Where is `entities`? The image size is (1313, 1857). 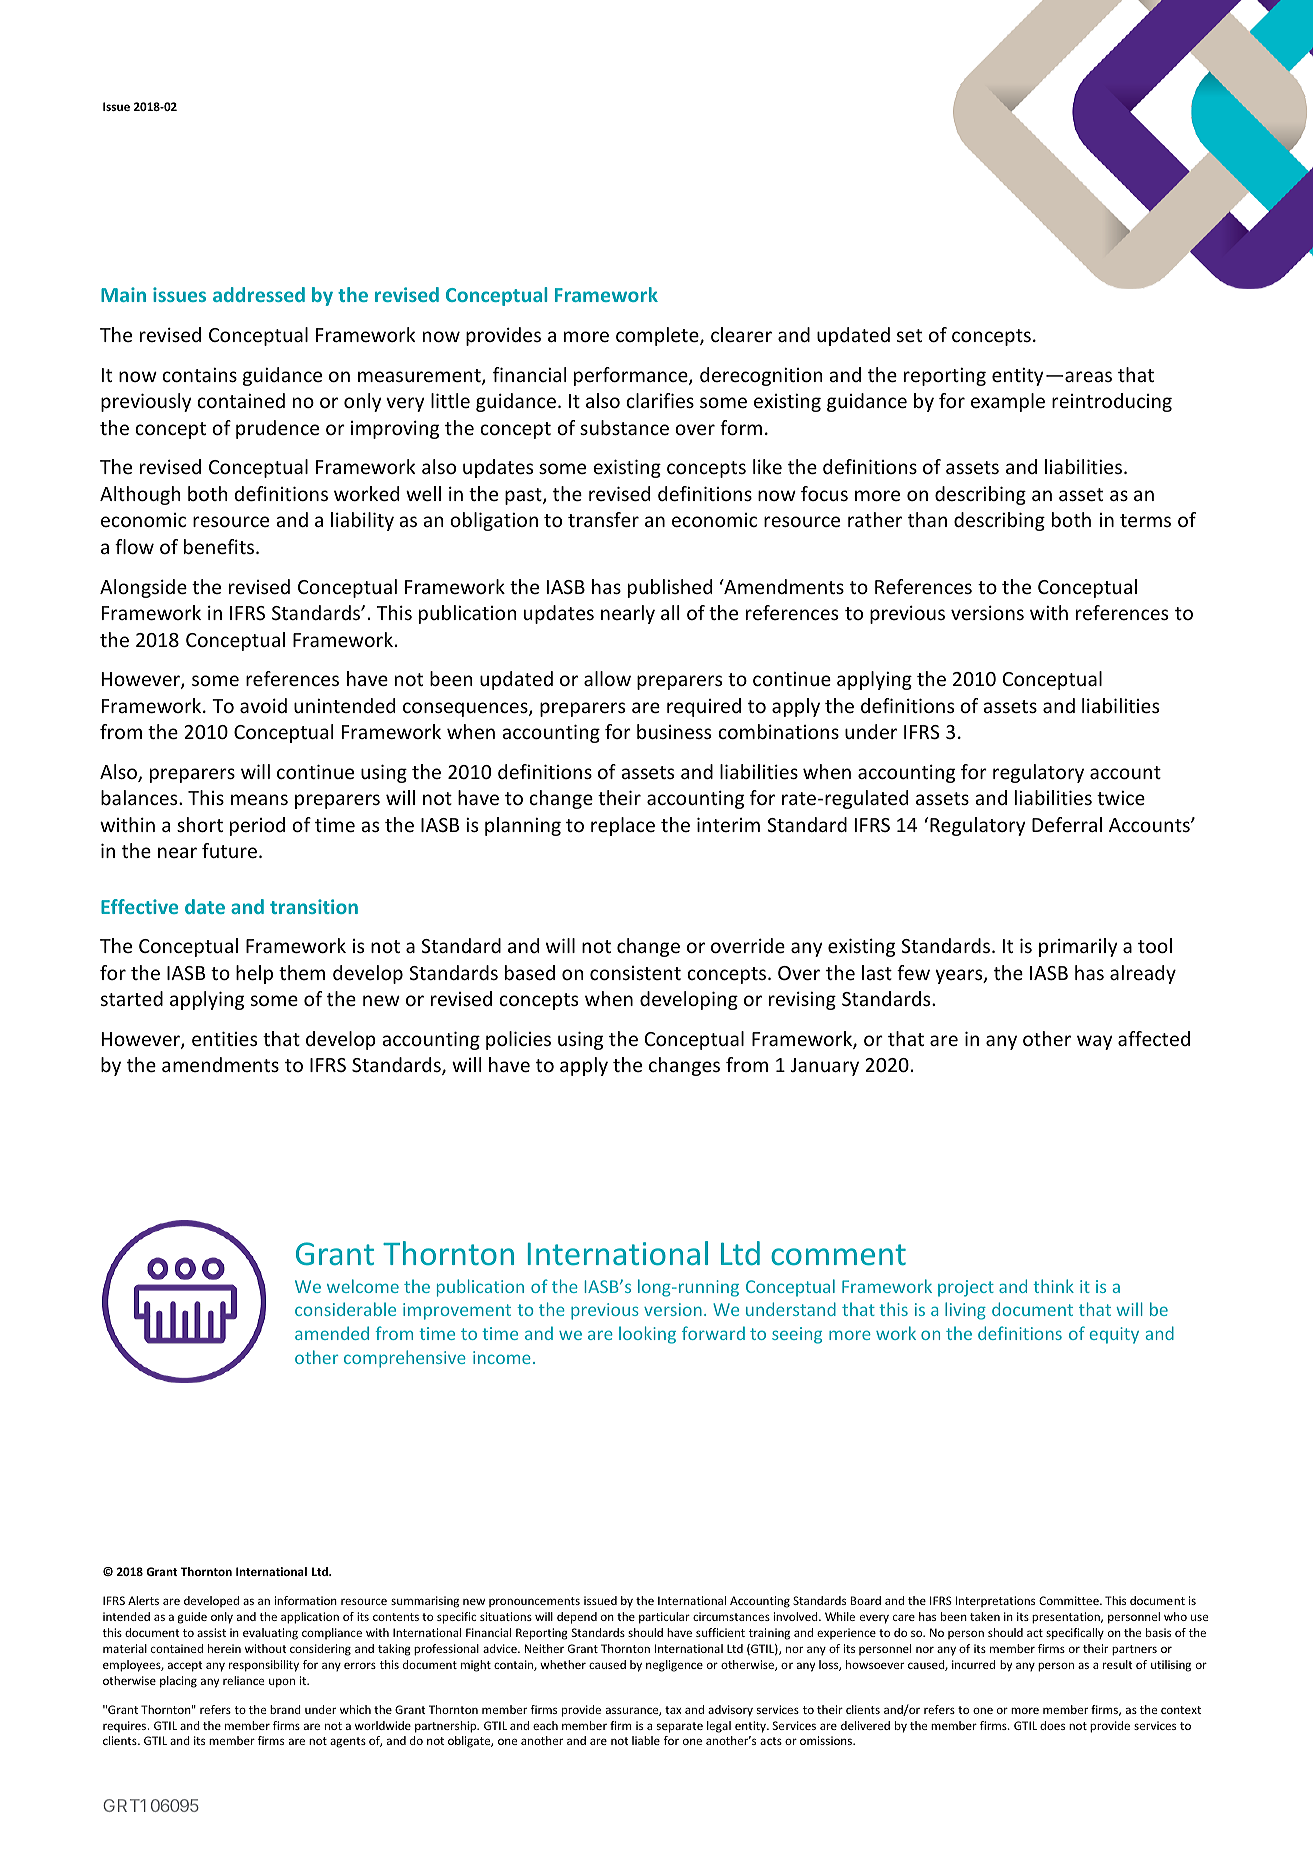
entities is located at coordinates (224, 1038).
